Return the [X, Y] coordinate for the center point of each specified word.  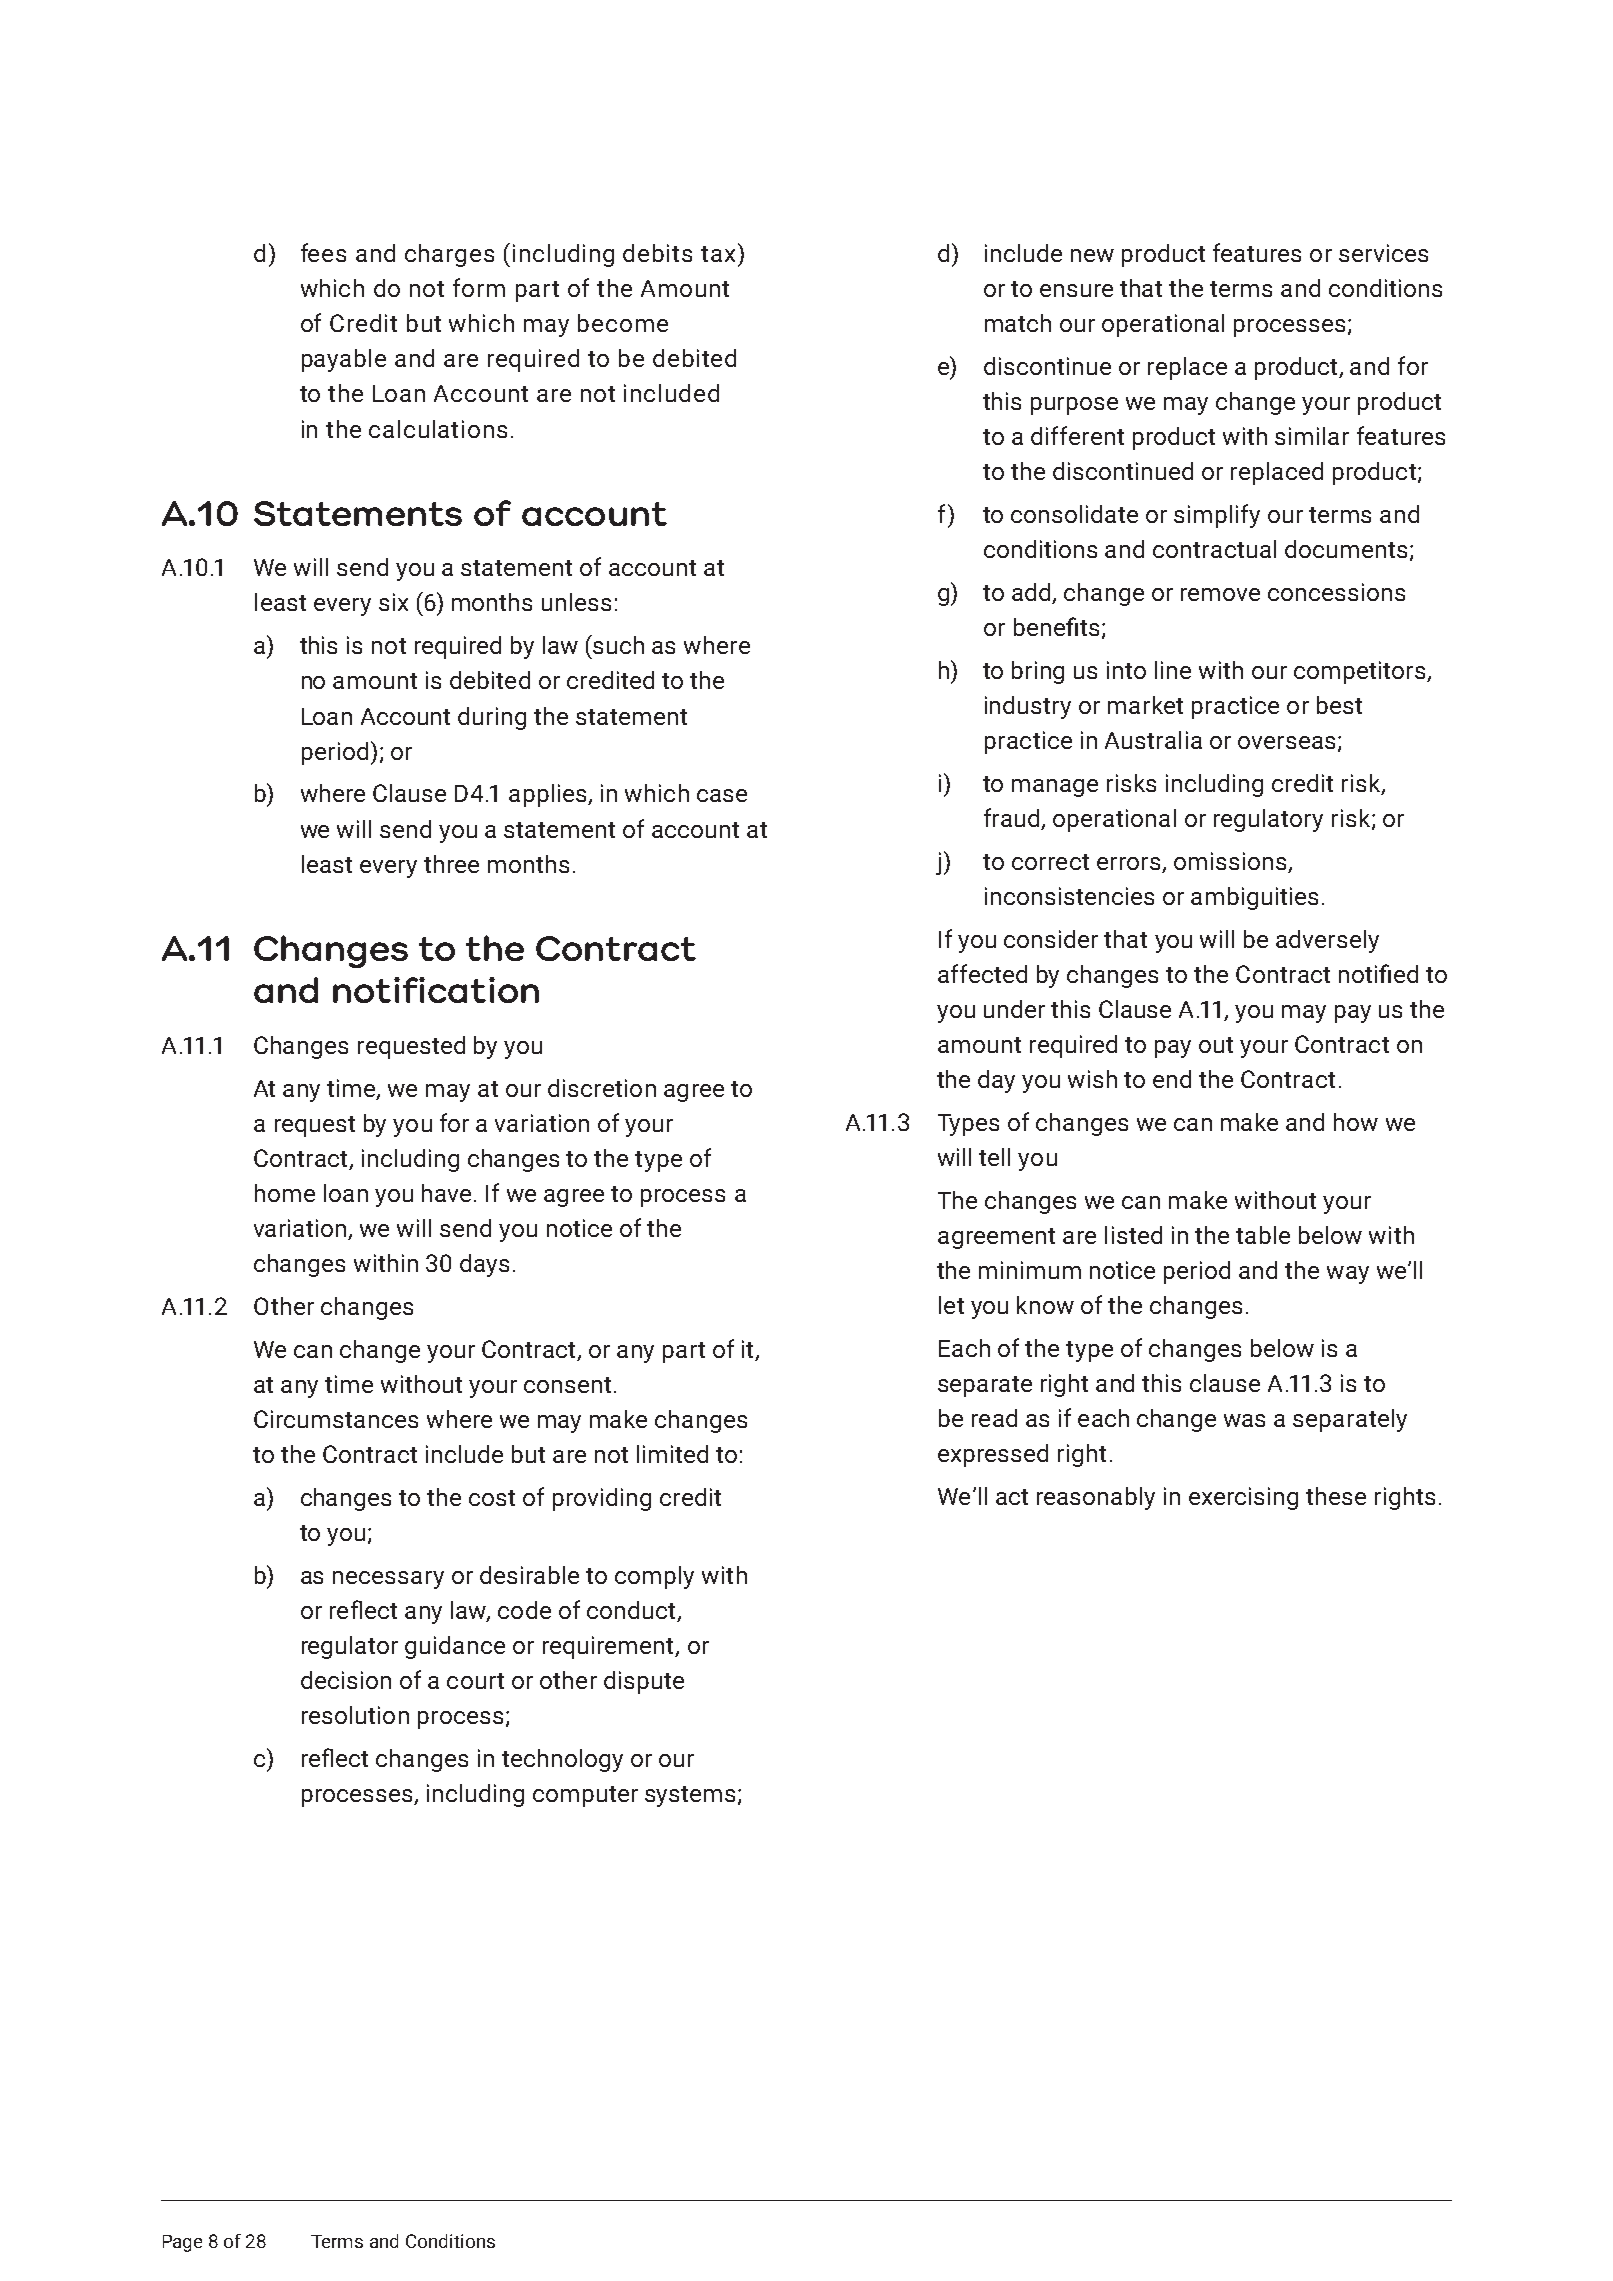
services [1383, 253]
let [951, 1305]
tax [718, 254]
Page [182, 2243]
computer [585, 1796]
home [285, 1193]
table [1263, 1235]
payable [344, 360]
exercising [1243, 1498]
